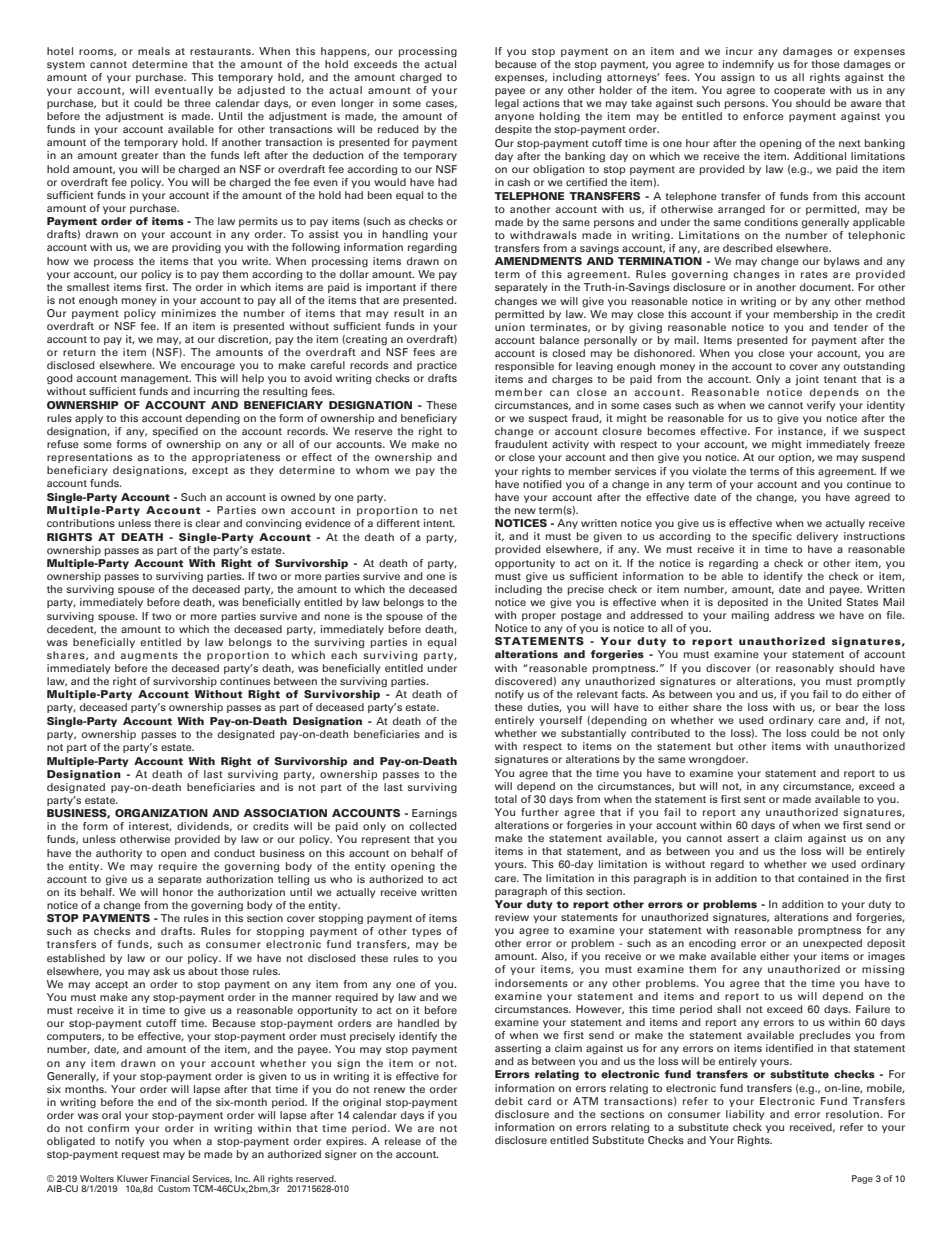 The image size is (952, 1233). What do you see at coordinates (141, 1155) in the screenshot?
I see `request` at bounding box center [141, 1155].
